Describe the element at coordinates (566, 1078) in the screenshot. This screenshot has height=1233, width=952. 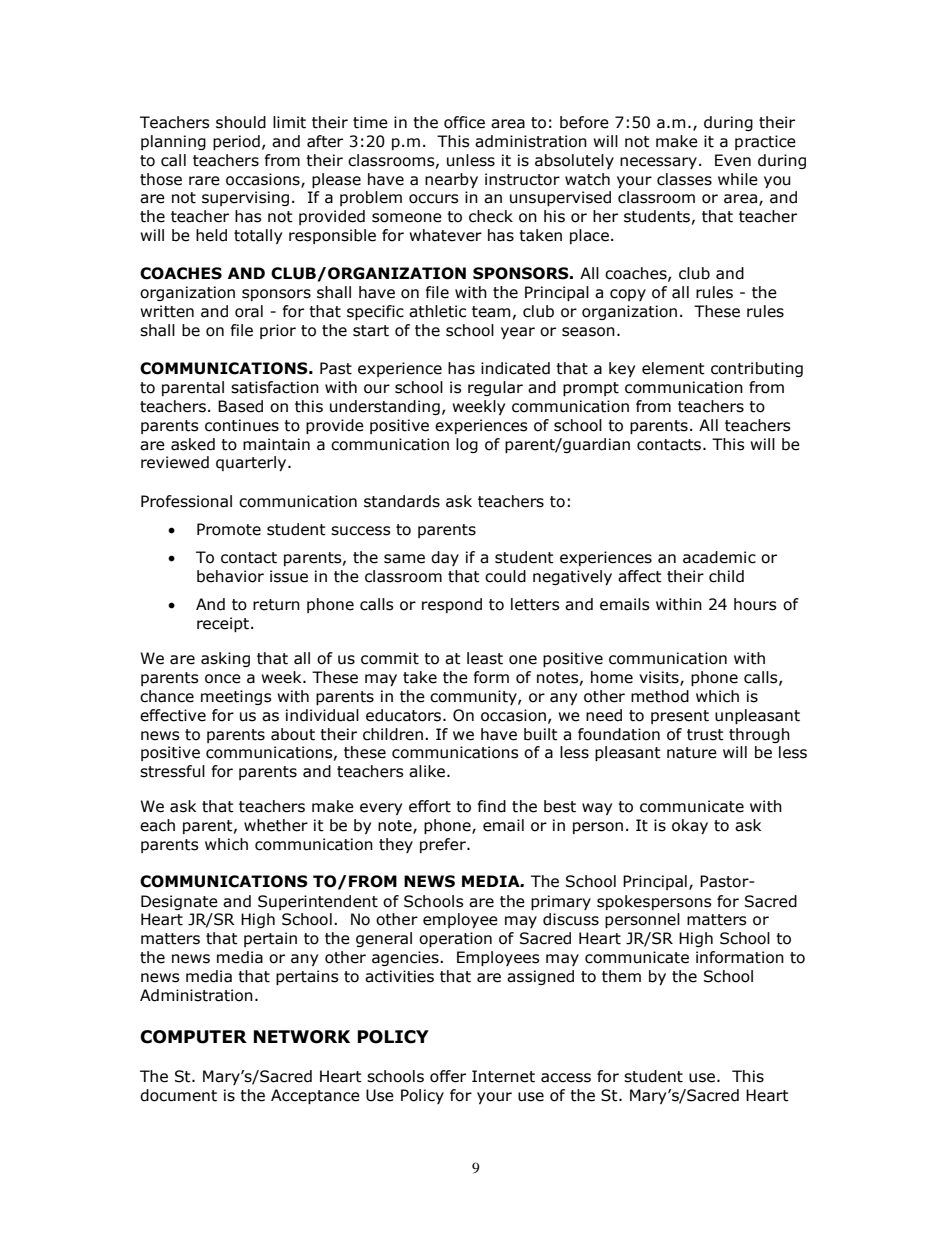
I see `access` at that location.
